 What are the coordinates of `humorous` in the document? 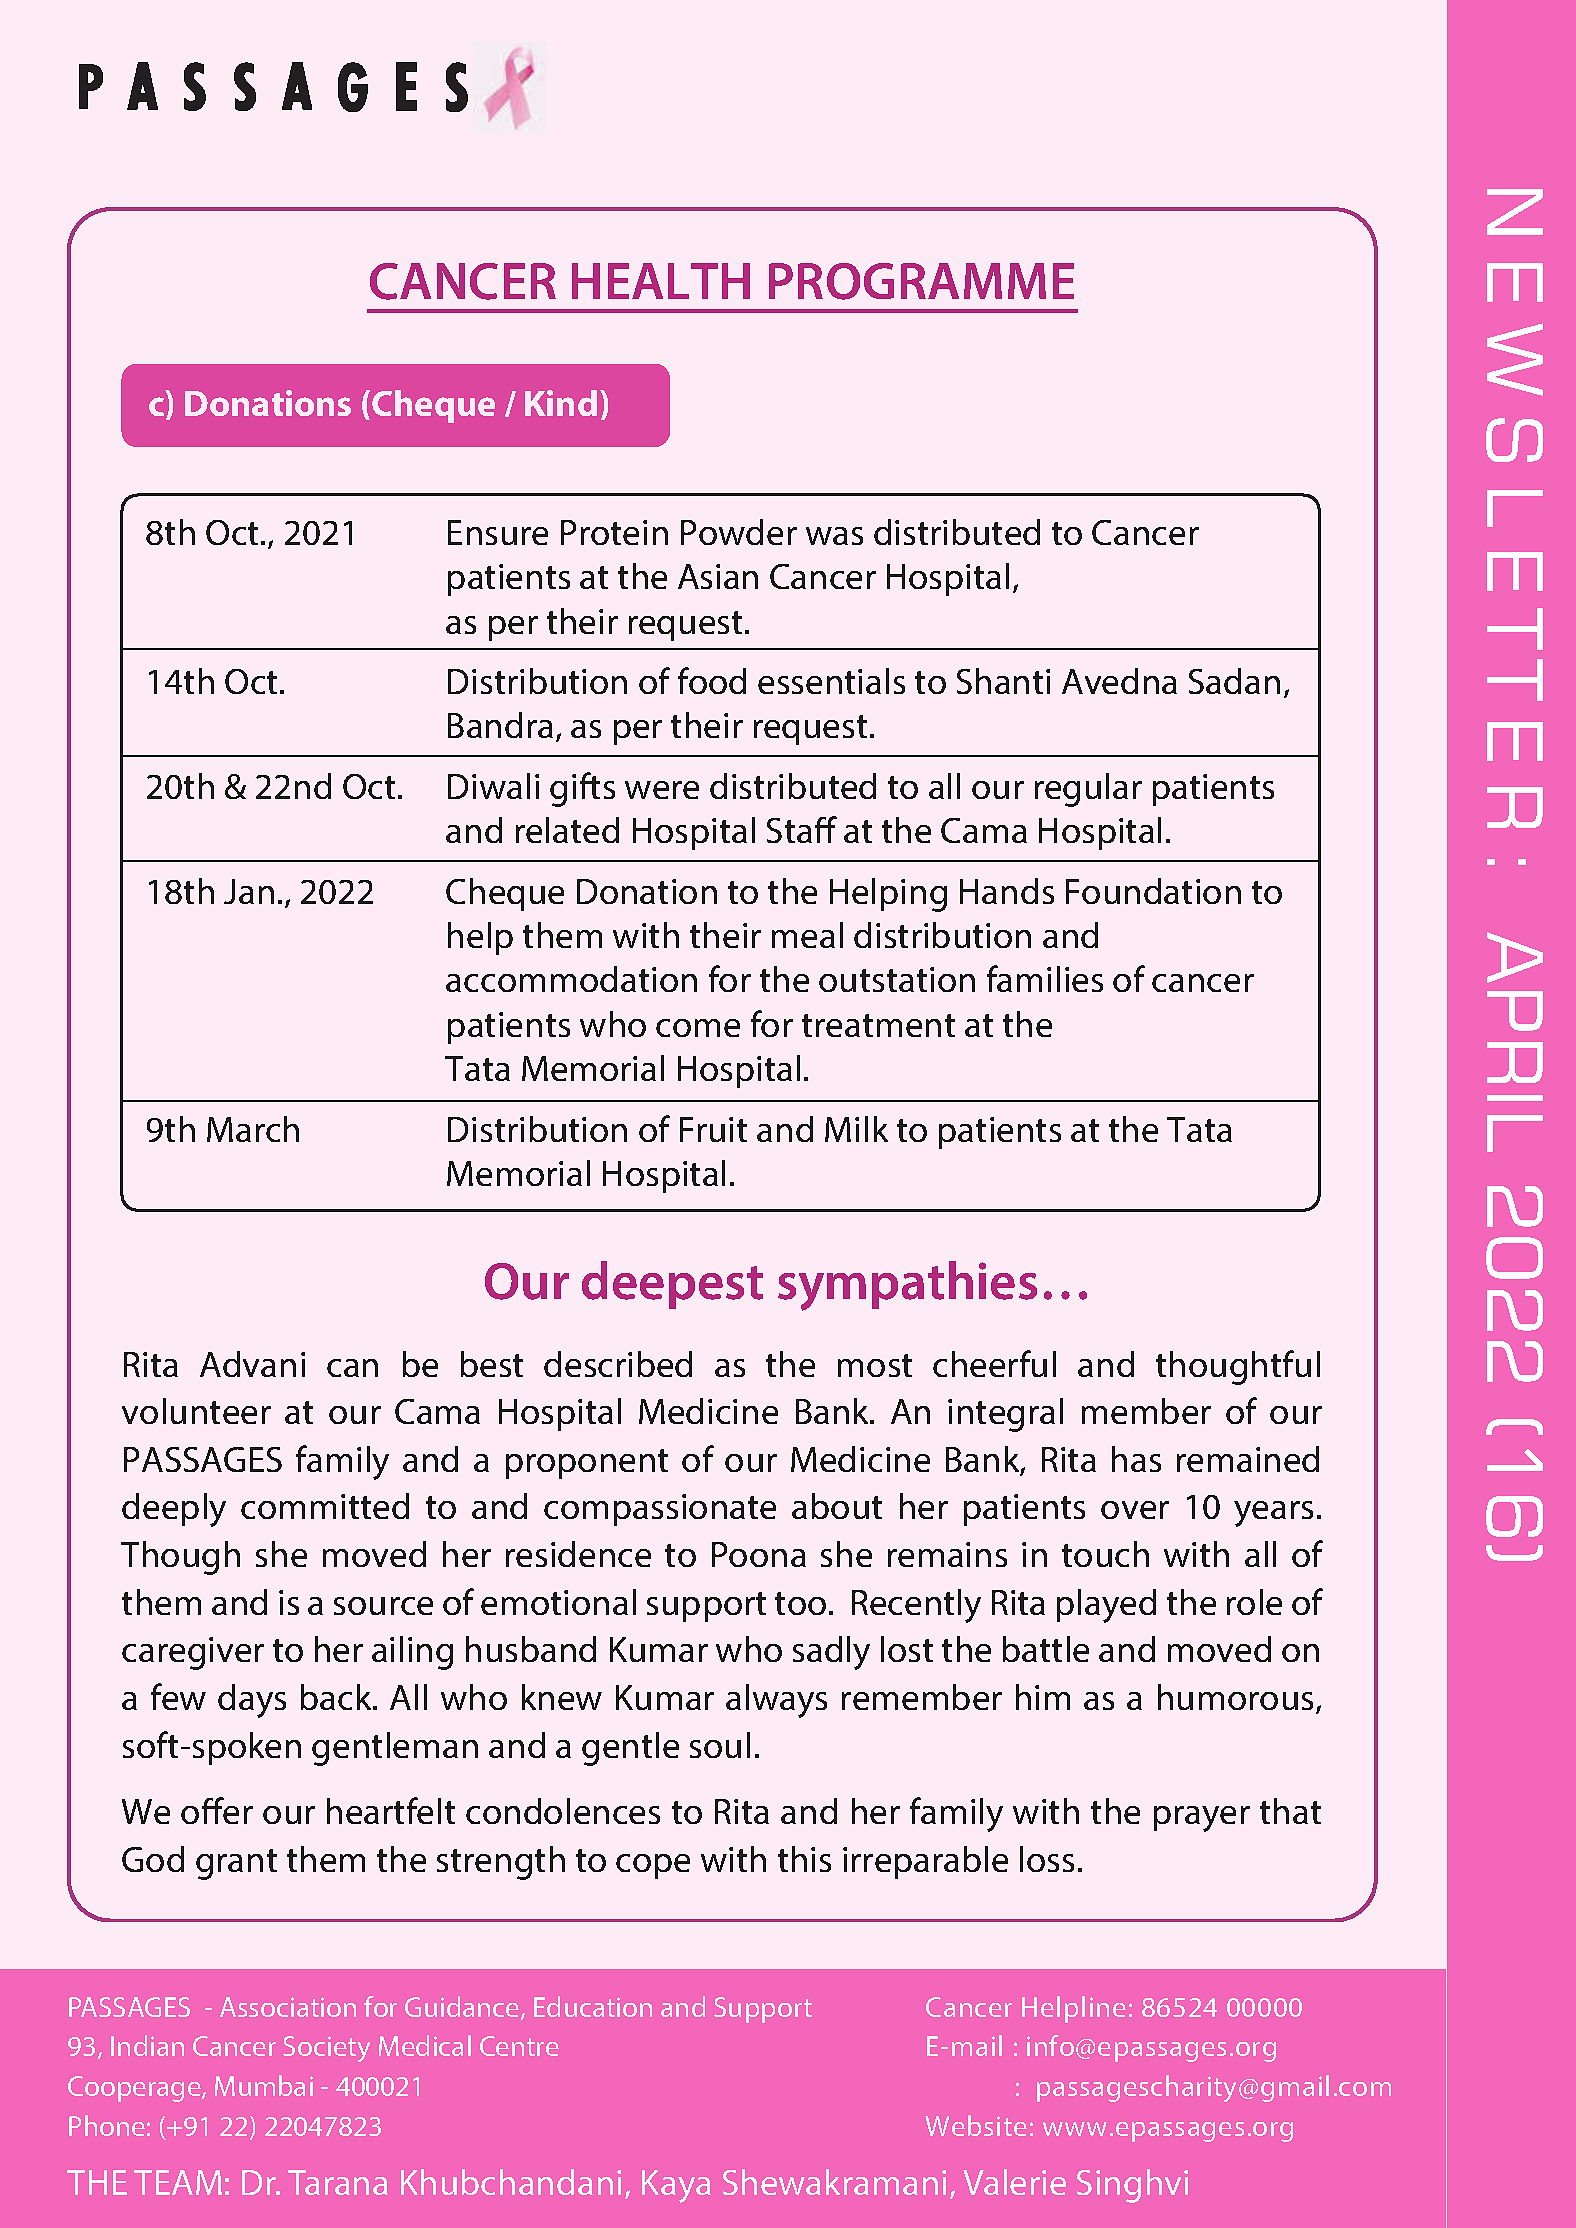 It's located at (1235, 1697).
